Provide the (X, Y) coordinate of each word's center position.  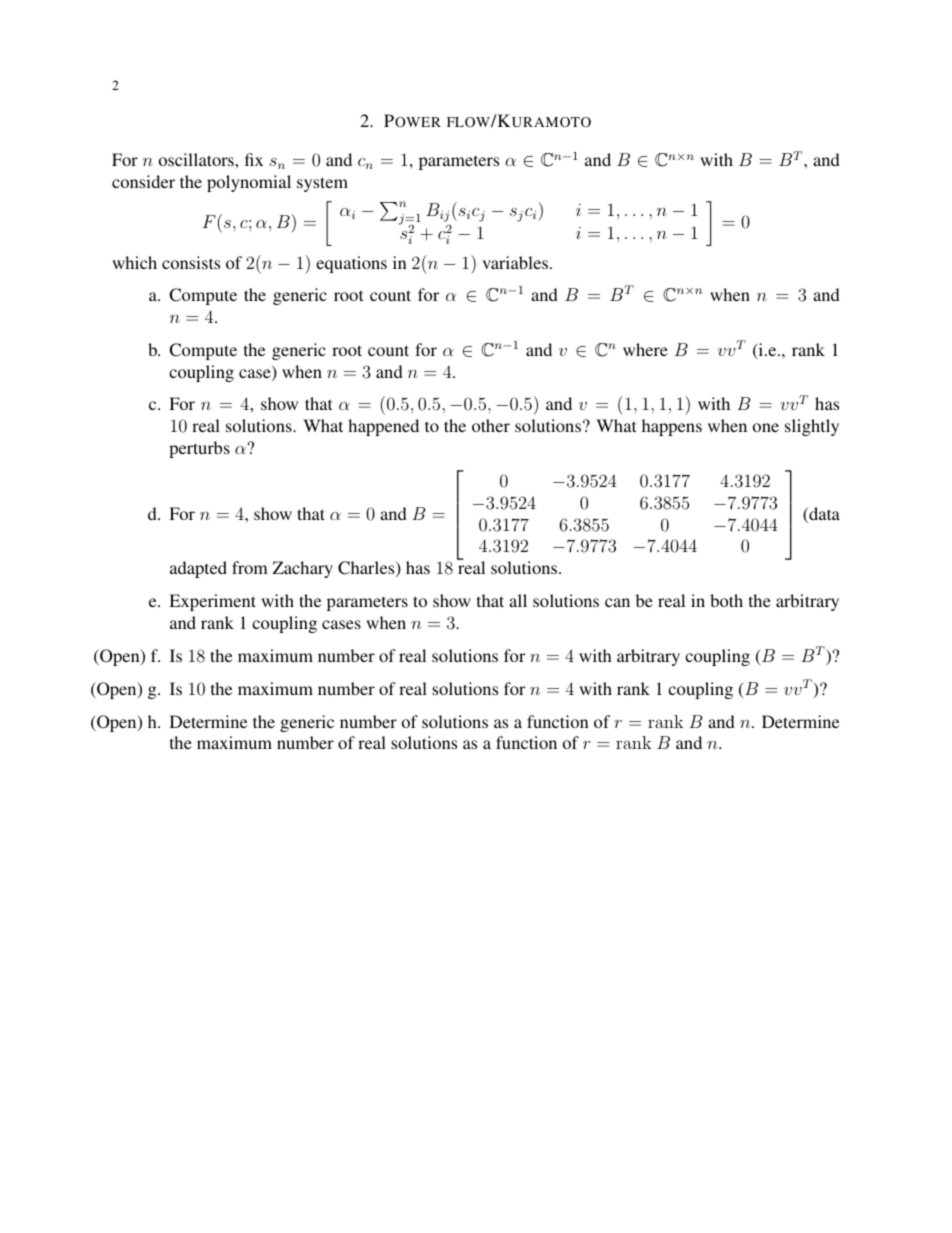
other (491, 425)
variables (515, 262)
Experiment (212, 602)
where (645, 349)
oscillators (197, 159)
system (322, 184)
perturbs (199, 449)
